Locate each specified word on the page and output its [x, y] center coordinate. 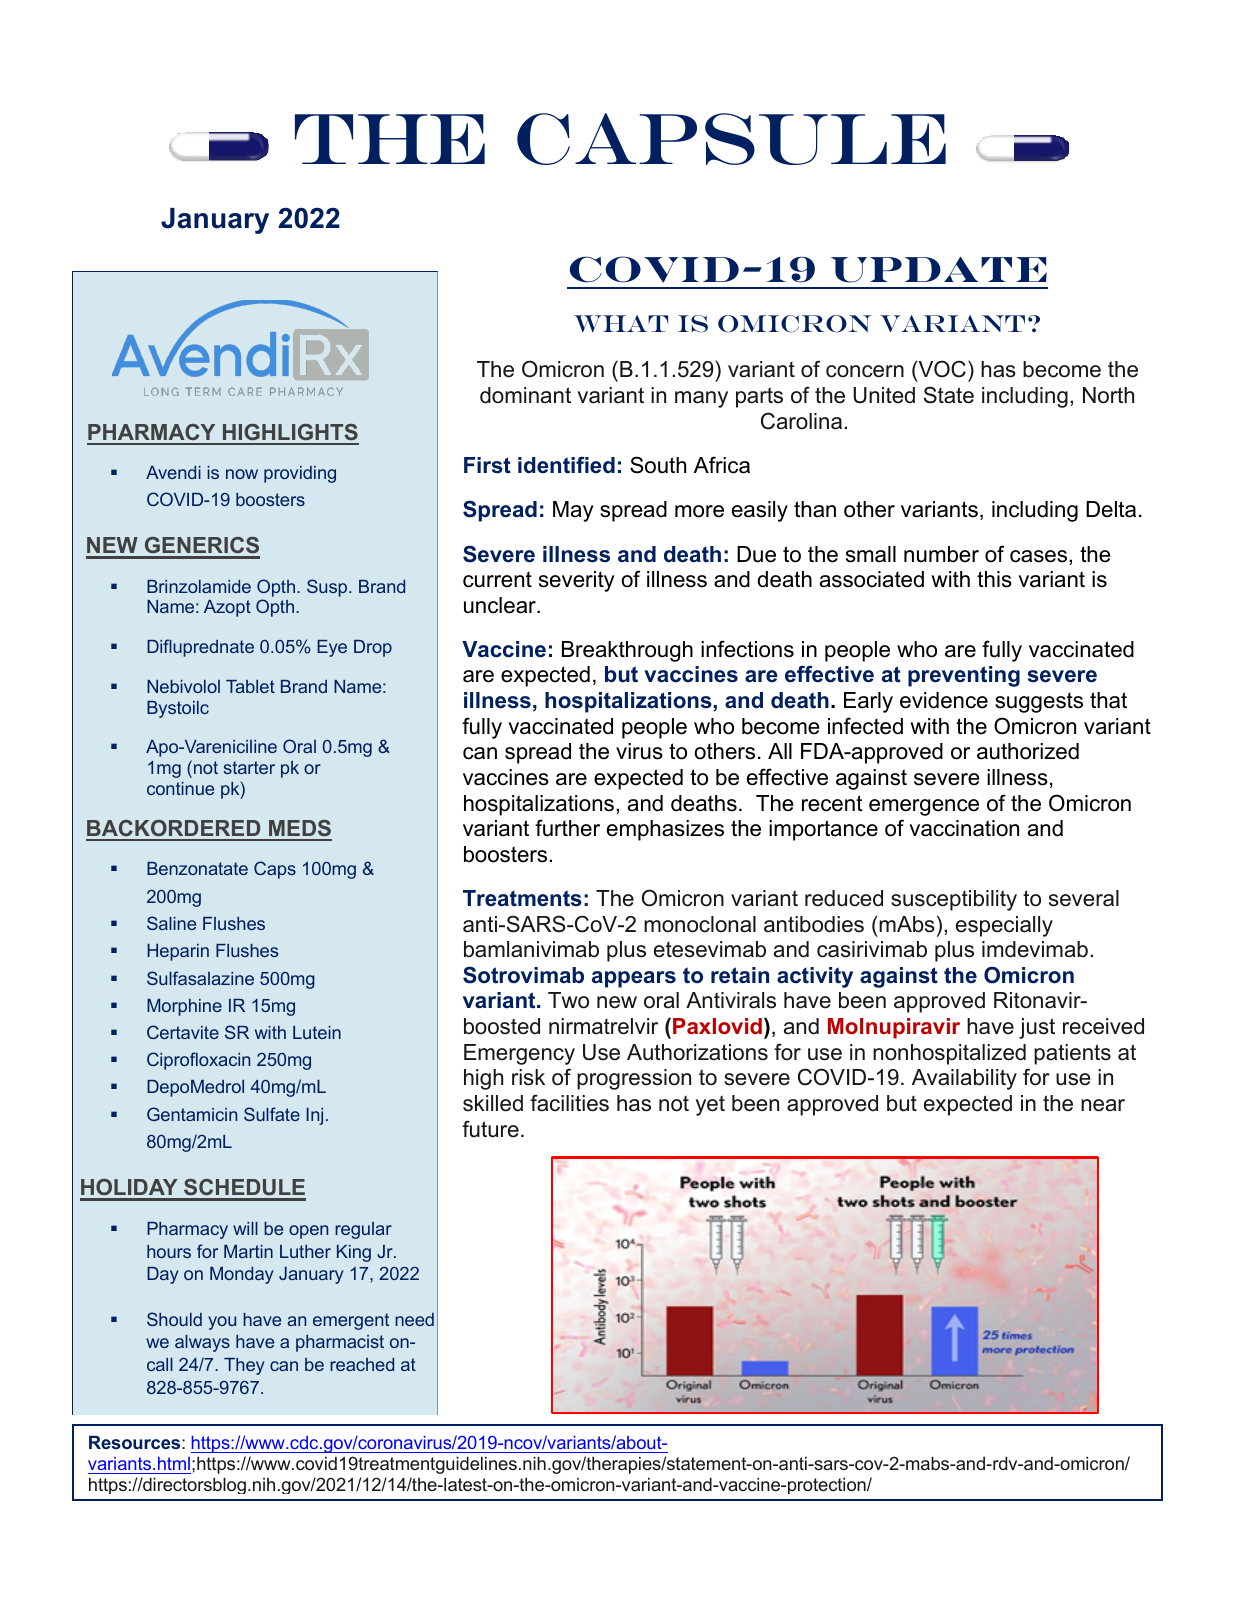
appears [634, 979]
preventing [964, 676]
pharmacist [340, 1343]
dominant [525, 395]
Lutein [317, 1032]
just [1037, 1028]
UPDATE [939, 270]
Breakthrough [627, 651]
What [621, 323]
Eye [332, 648]
